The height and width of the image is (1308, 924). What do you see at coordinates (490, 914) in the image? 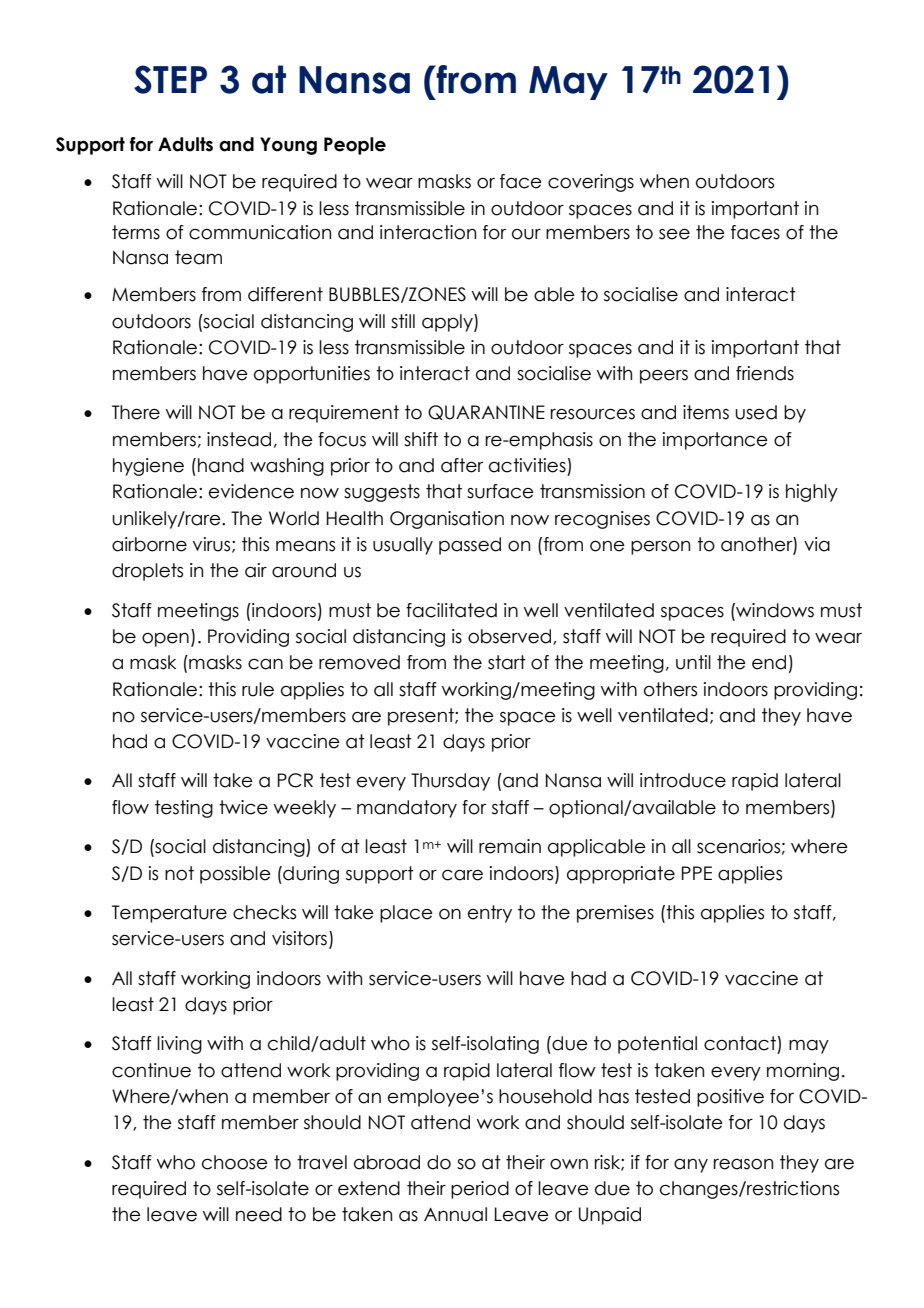
I see `entry` at bounding box center [490, 914].
